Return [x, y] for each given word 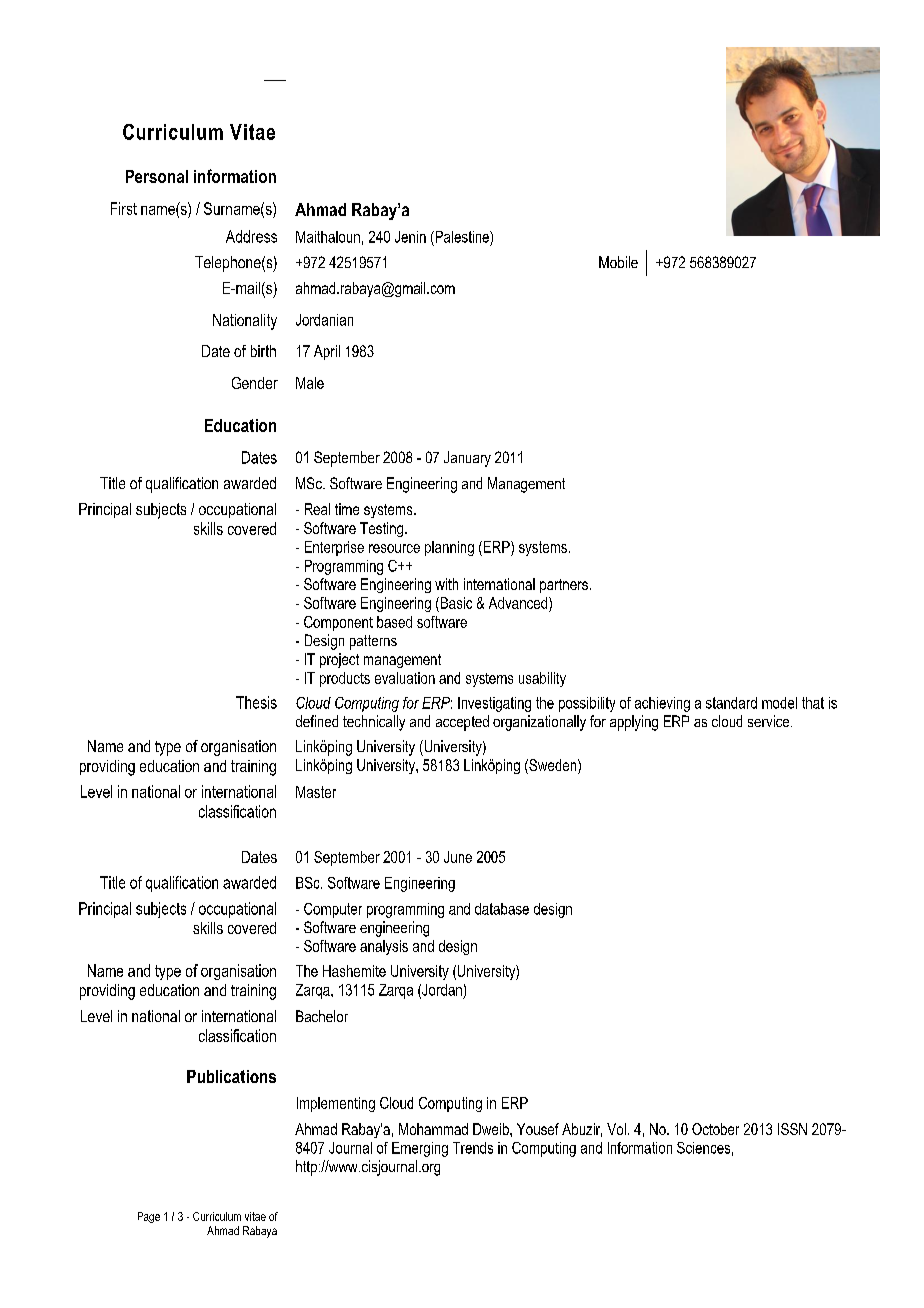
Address [251, 236]
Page [149, 1217]
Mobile [618, 262]
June [458, 857]
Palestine [462, 237]
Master [316, 792]
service [770, 721]
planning [449, 548]
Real [317, 509]
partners [564, 586]
